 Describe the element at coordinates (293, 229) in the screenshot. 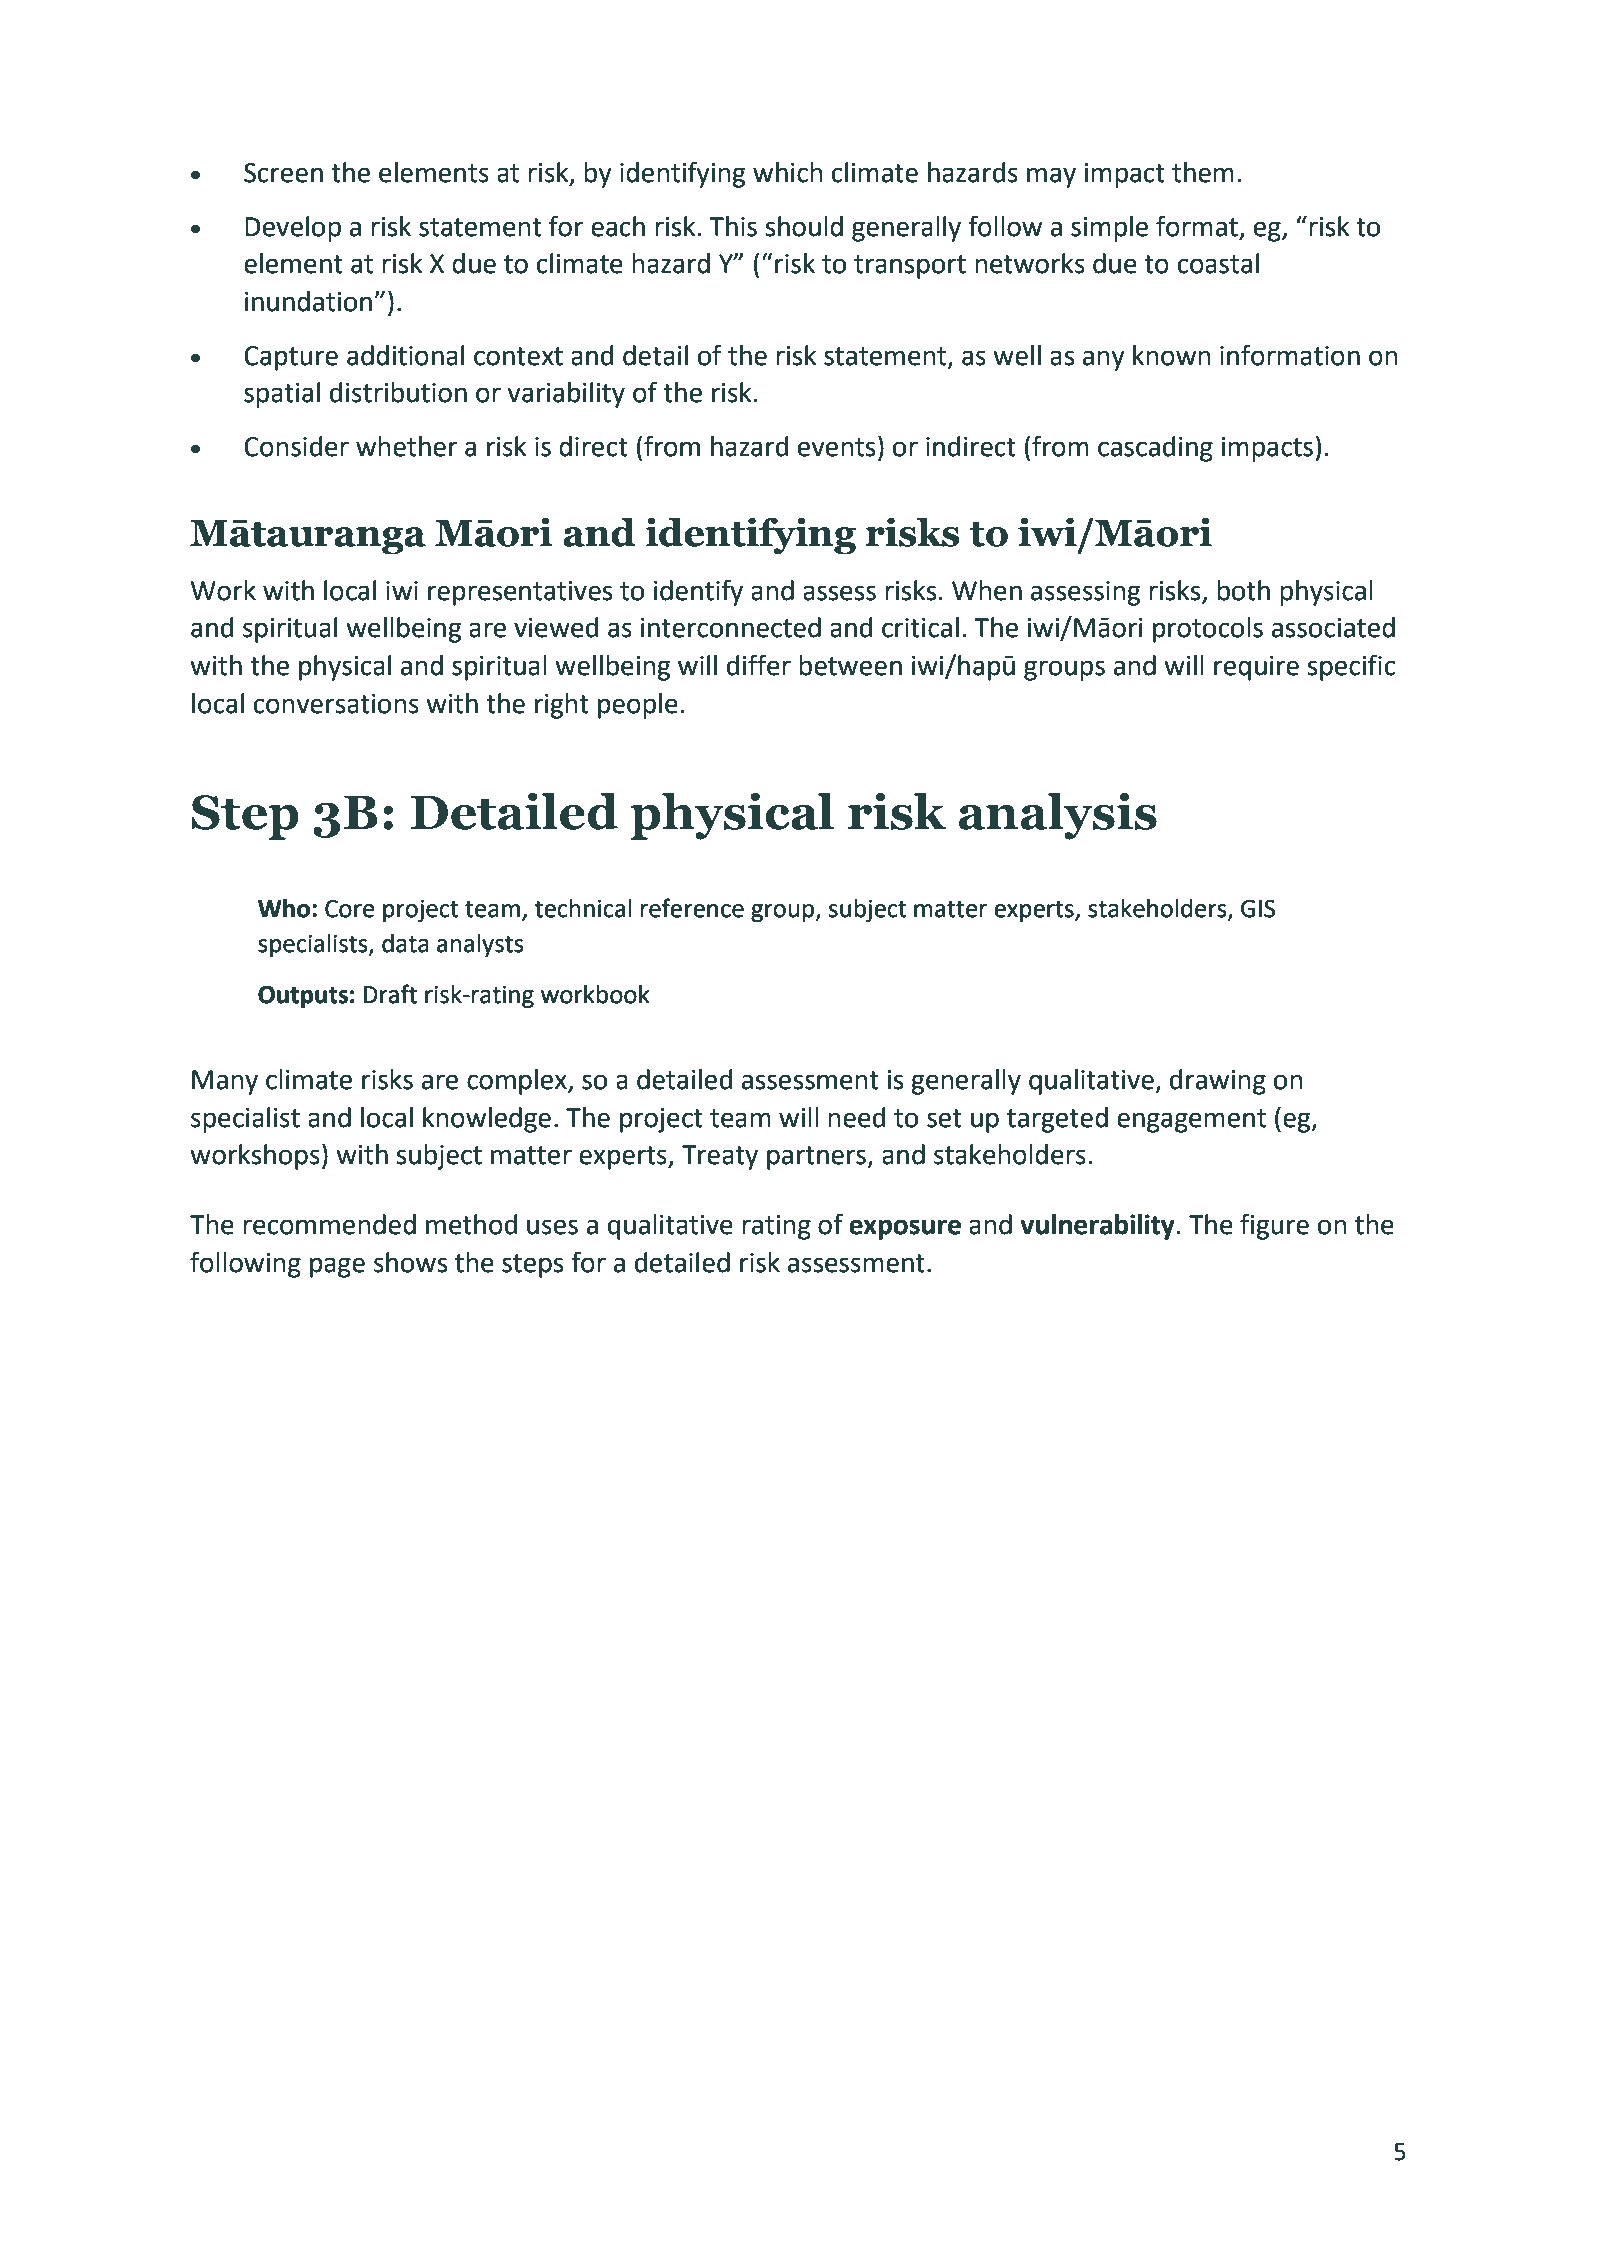

I see `Develop` at that location.
